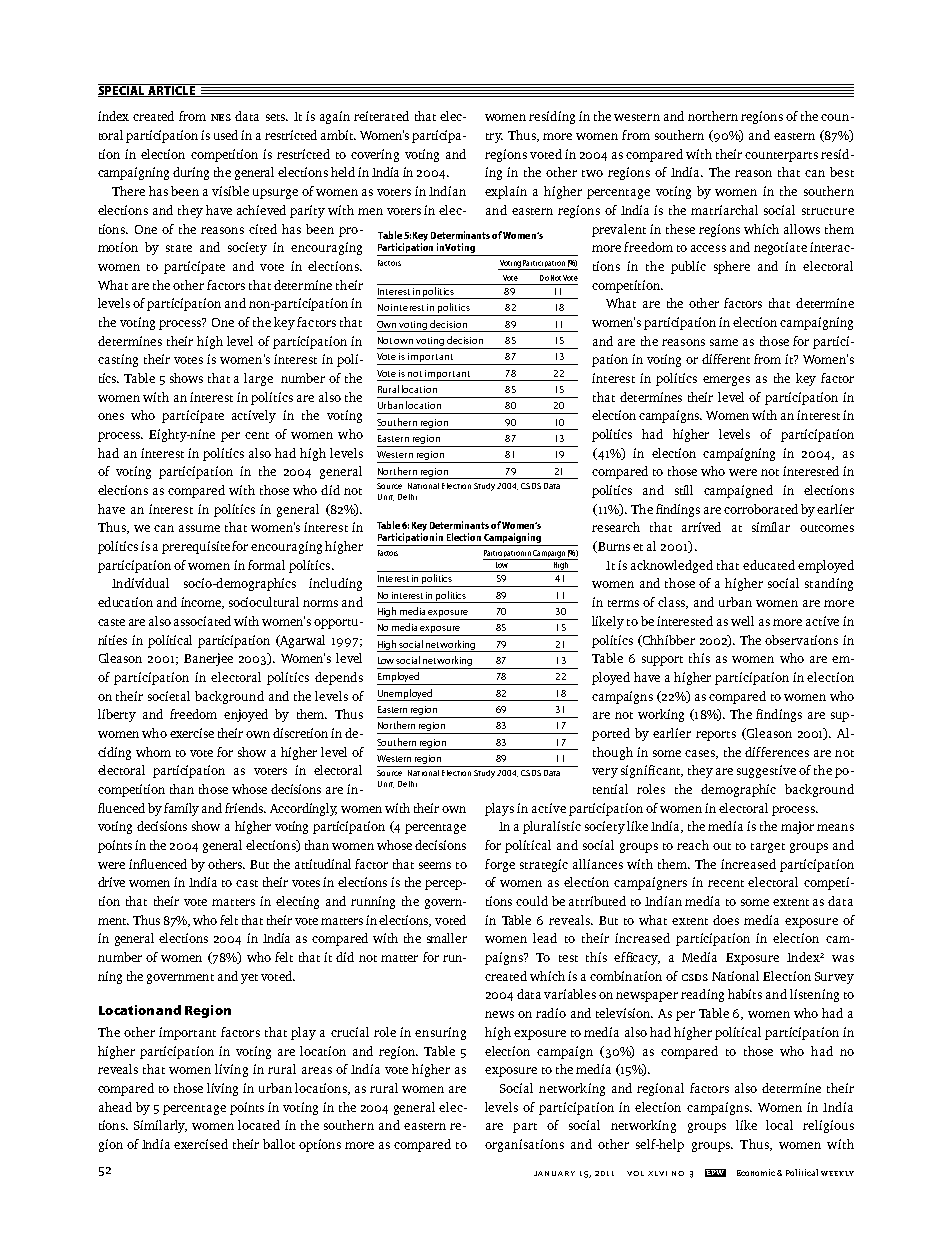 The width and height of the screenshot is (952, 1233). Describe the element at coordinates (742, 621) in the screenshot. I see `well` at that location.
